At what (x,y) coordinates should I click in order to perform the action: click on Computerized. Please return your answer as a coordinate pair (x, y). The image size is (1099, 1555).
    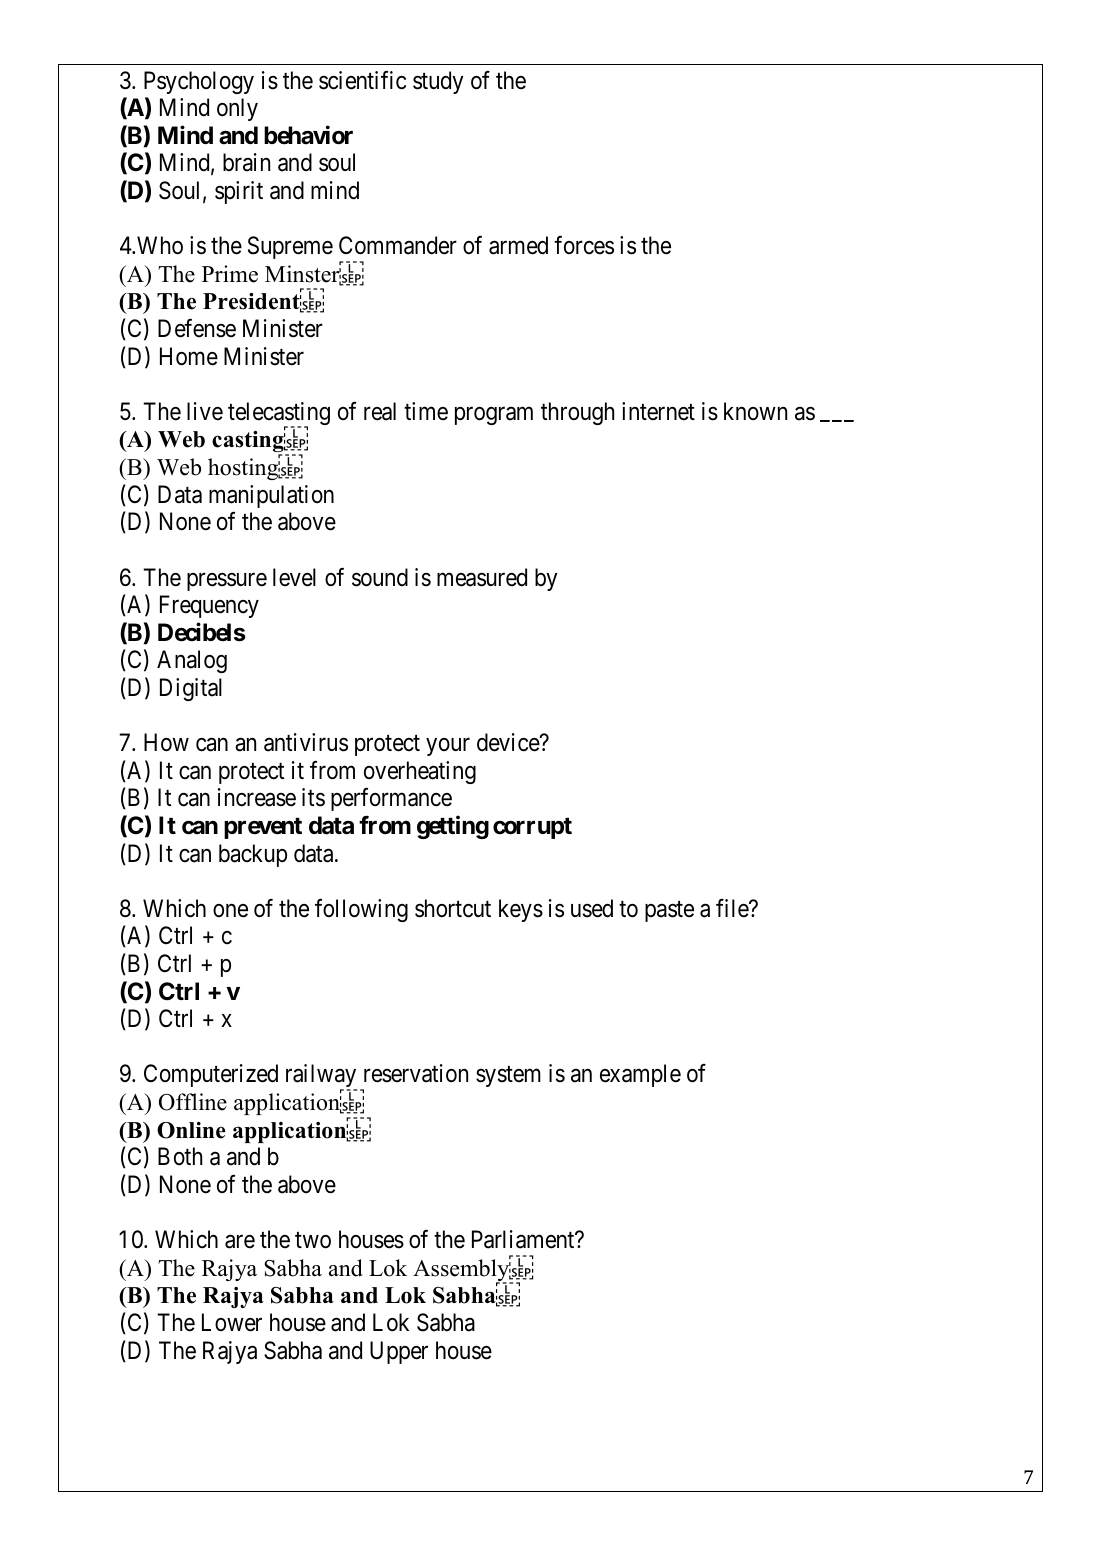
    Looking at the image, I should click on (211, 1075).
